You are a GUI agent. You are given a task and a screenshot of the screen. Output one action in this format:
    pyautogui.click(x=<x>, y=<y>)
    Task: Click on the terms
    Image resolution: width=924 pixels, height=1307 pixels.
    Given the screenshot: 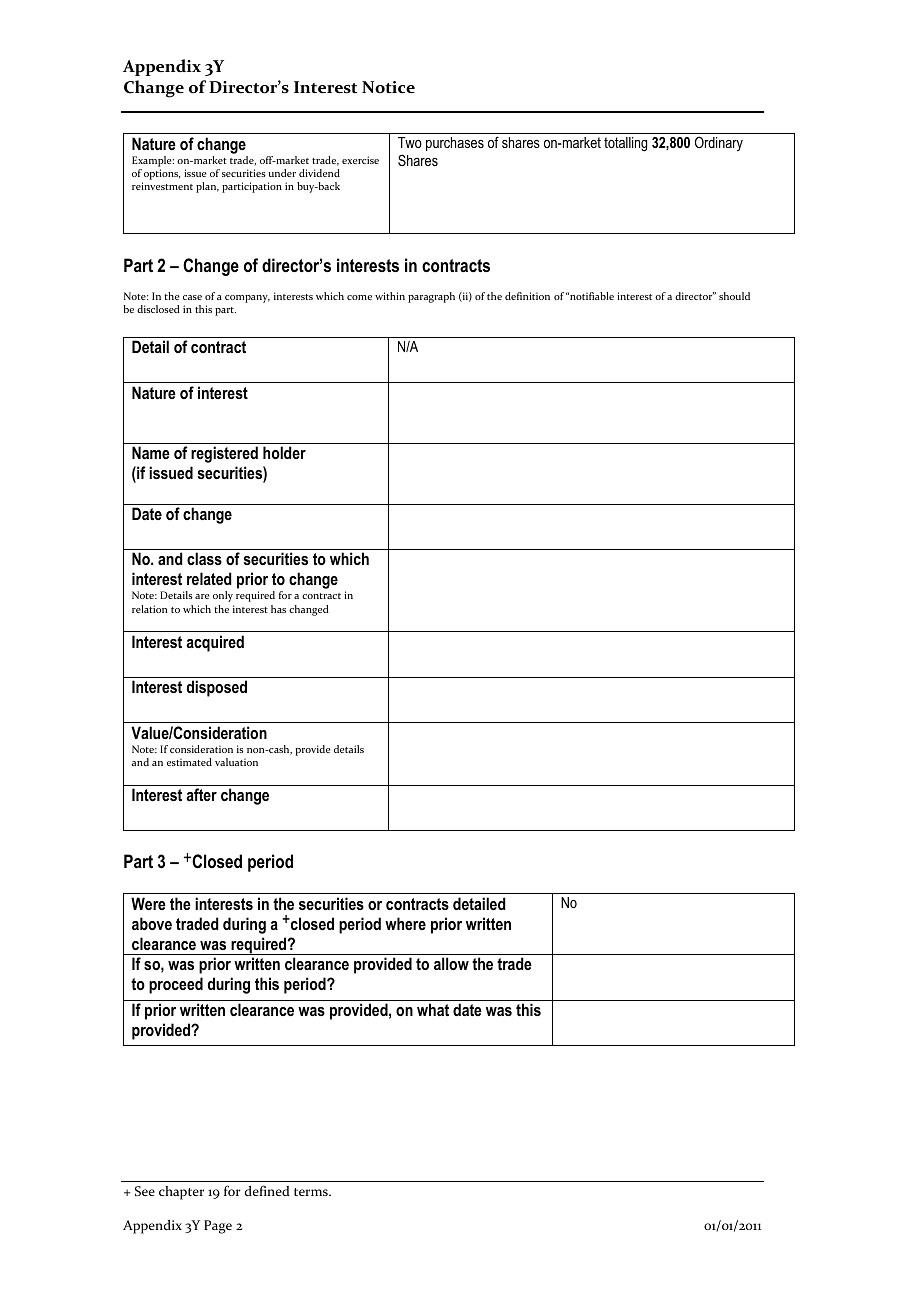 What is the action you would take?
    pyautogui.click(x=312, y=1192)
